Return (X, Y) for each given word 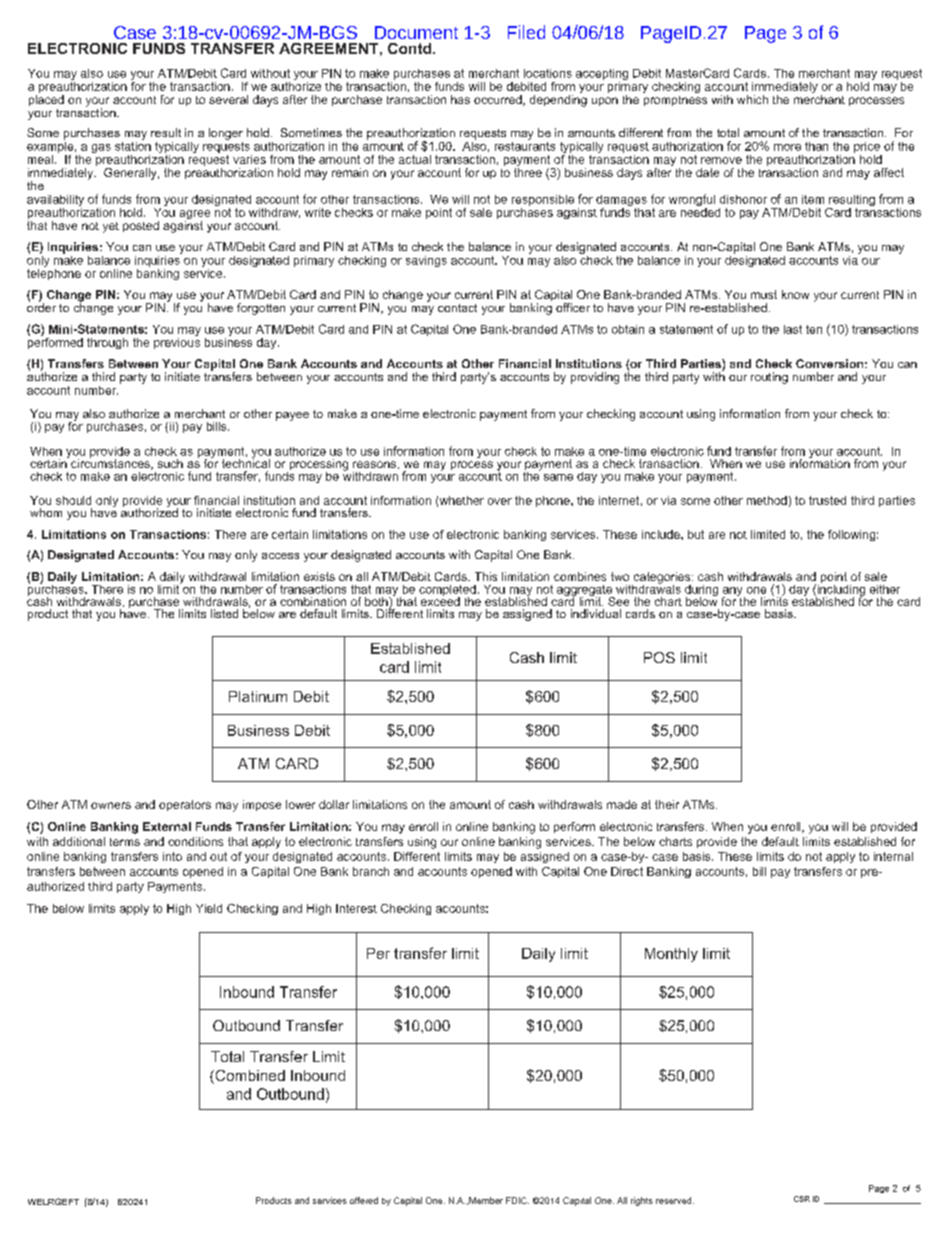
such (170, 463)
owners (111, 805)
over (500, 501)
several (228, 99)
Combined (249, 1077)
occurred (499, 100)
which (752, 99)
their (667, 804)
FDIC (517, 1200)
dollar (334, 804)
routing (769, 378)
